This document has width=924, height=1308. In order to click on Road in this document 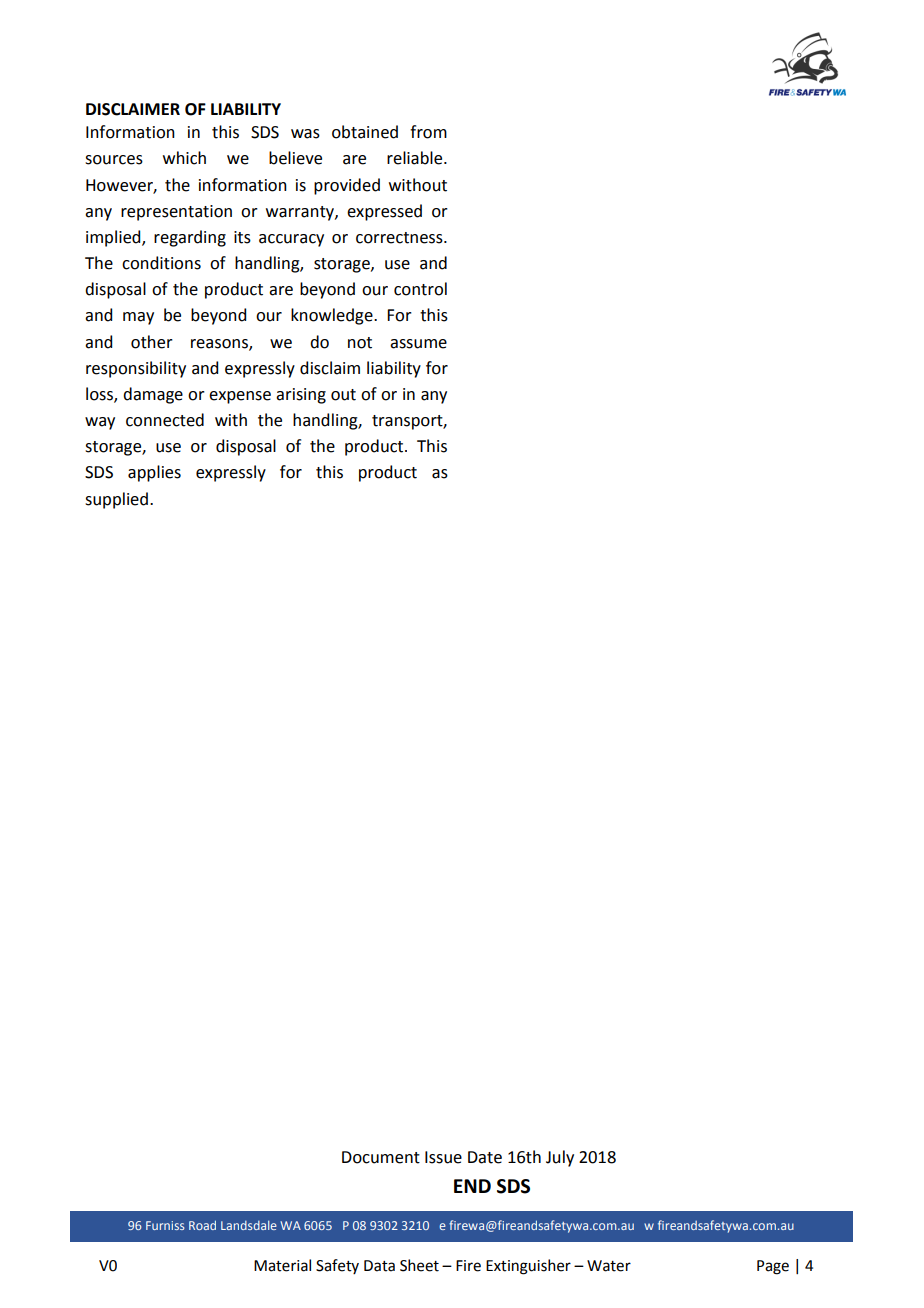, I will do `click(202, 1225)`.
